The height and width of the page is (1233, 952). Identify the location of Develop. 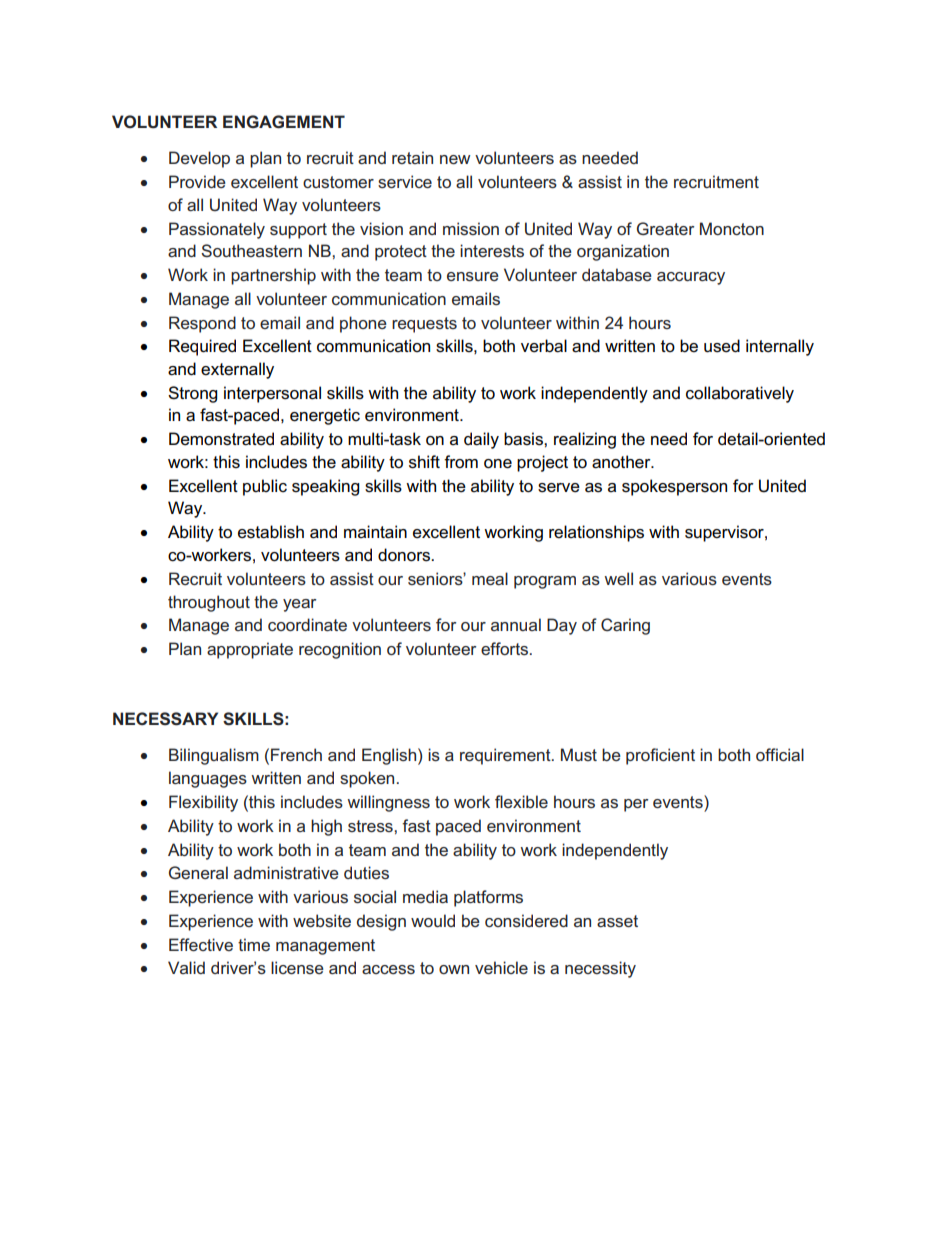
(199, 159).
